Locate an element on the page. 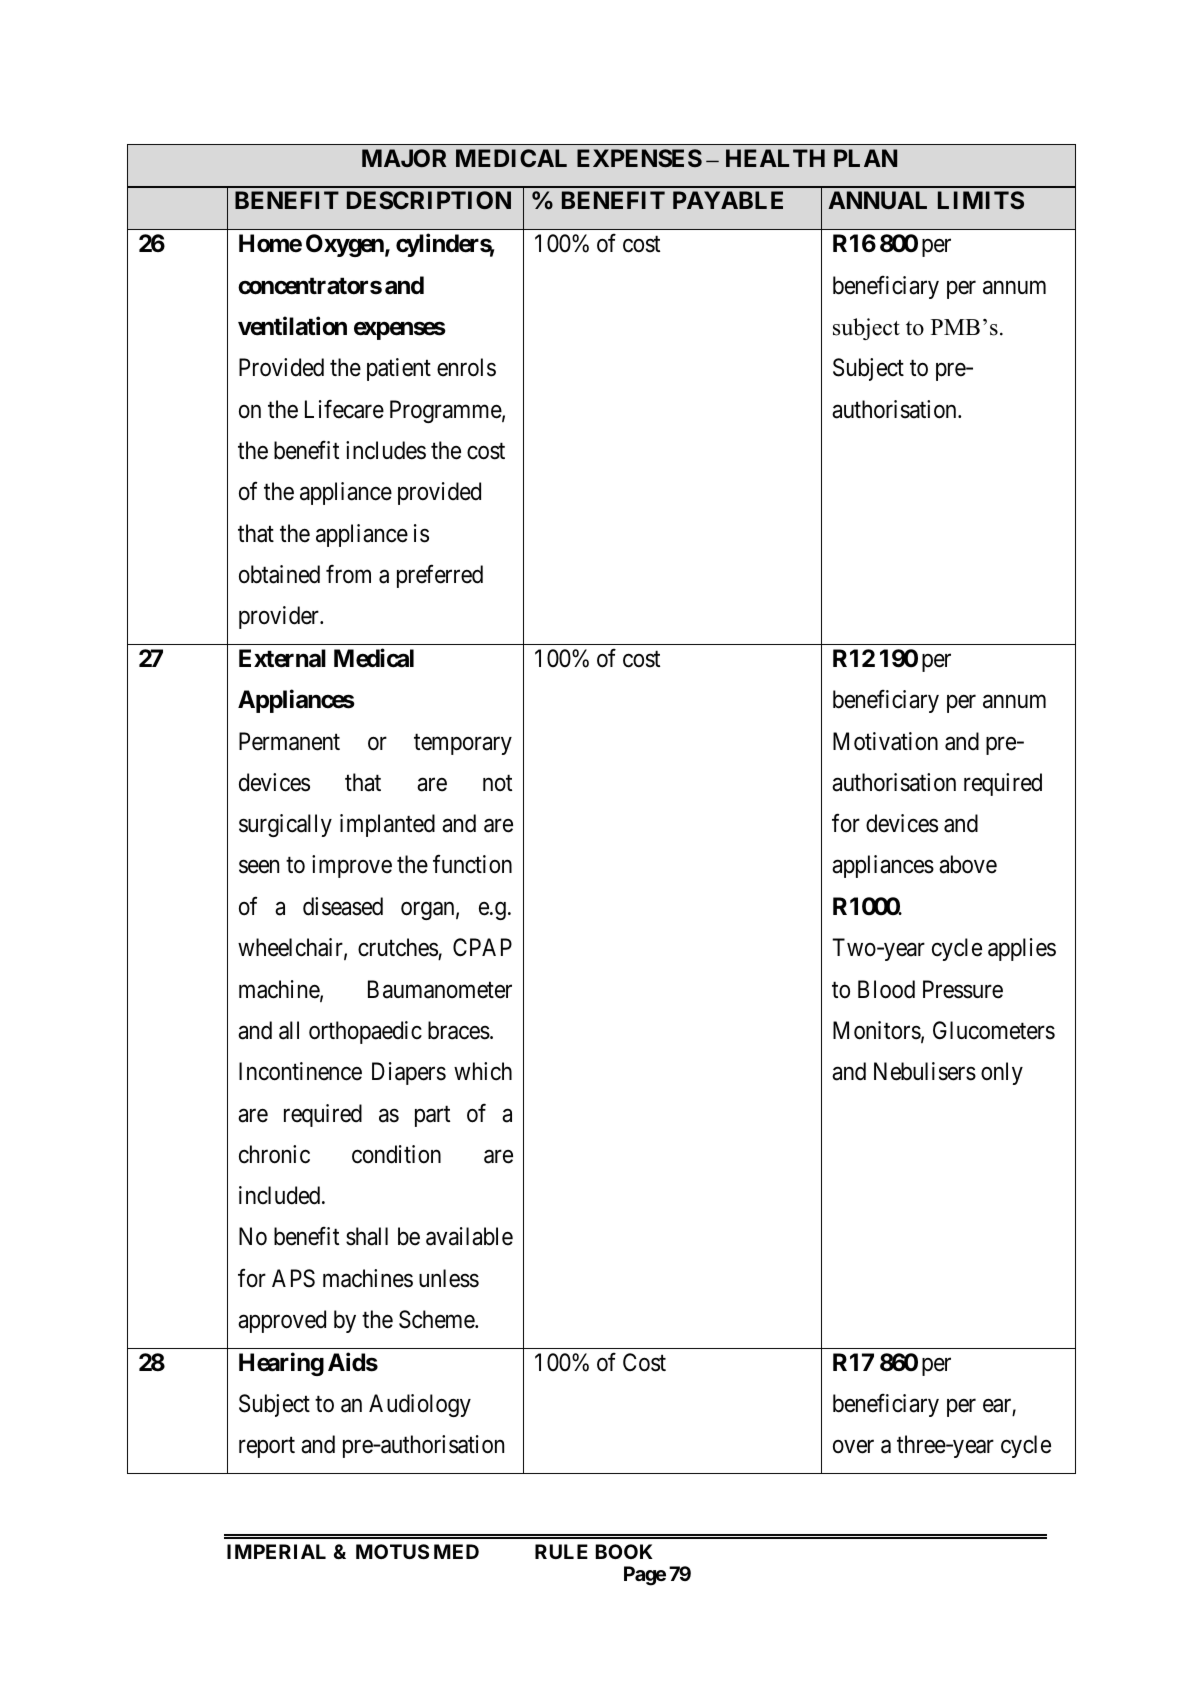  ANNUAL is located at coordinates (877, 200).
